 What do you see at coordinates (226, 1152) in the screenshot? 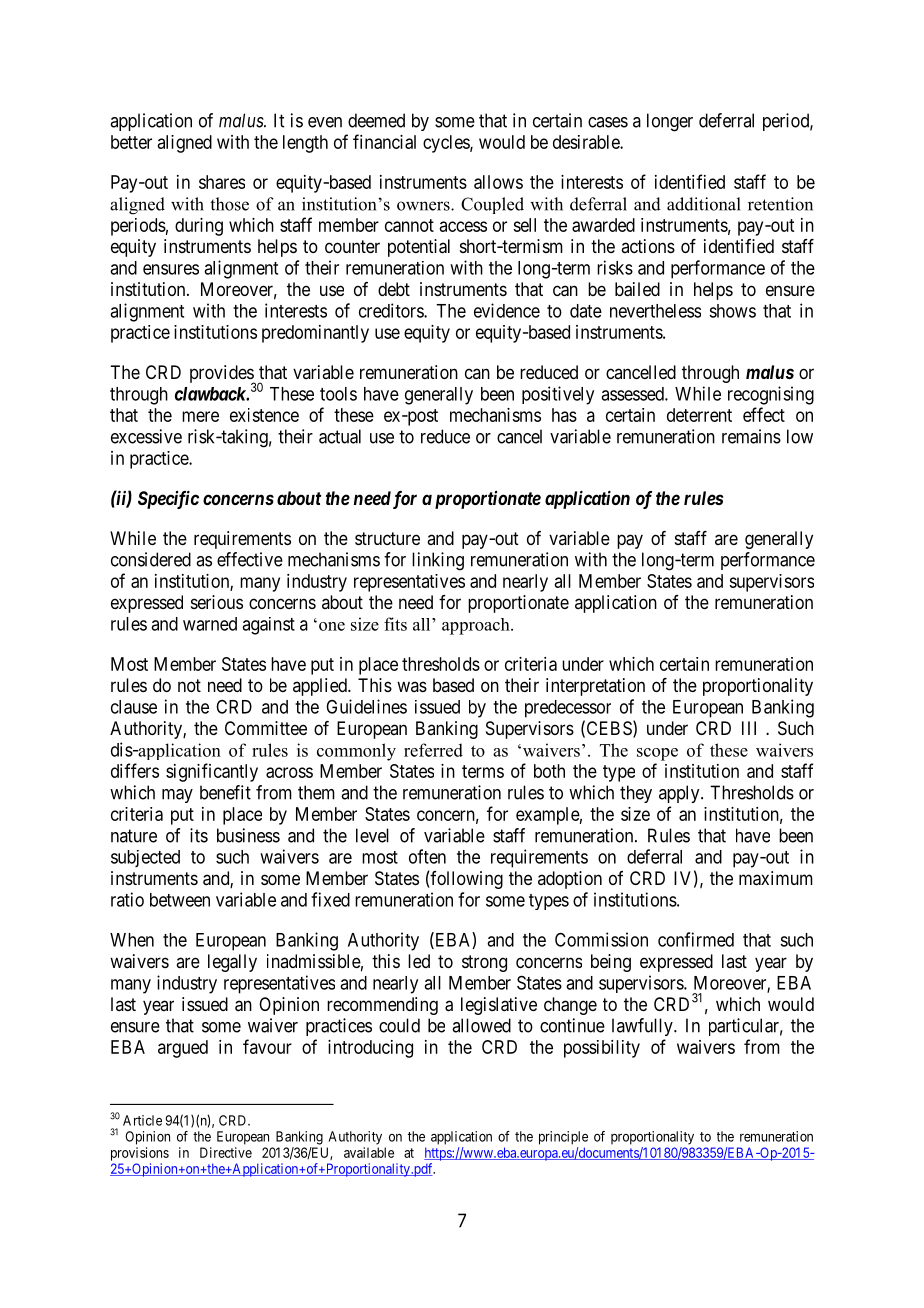
I see `Directive` at bounding box center [226, 1152].
